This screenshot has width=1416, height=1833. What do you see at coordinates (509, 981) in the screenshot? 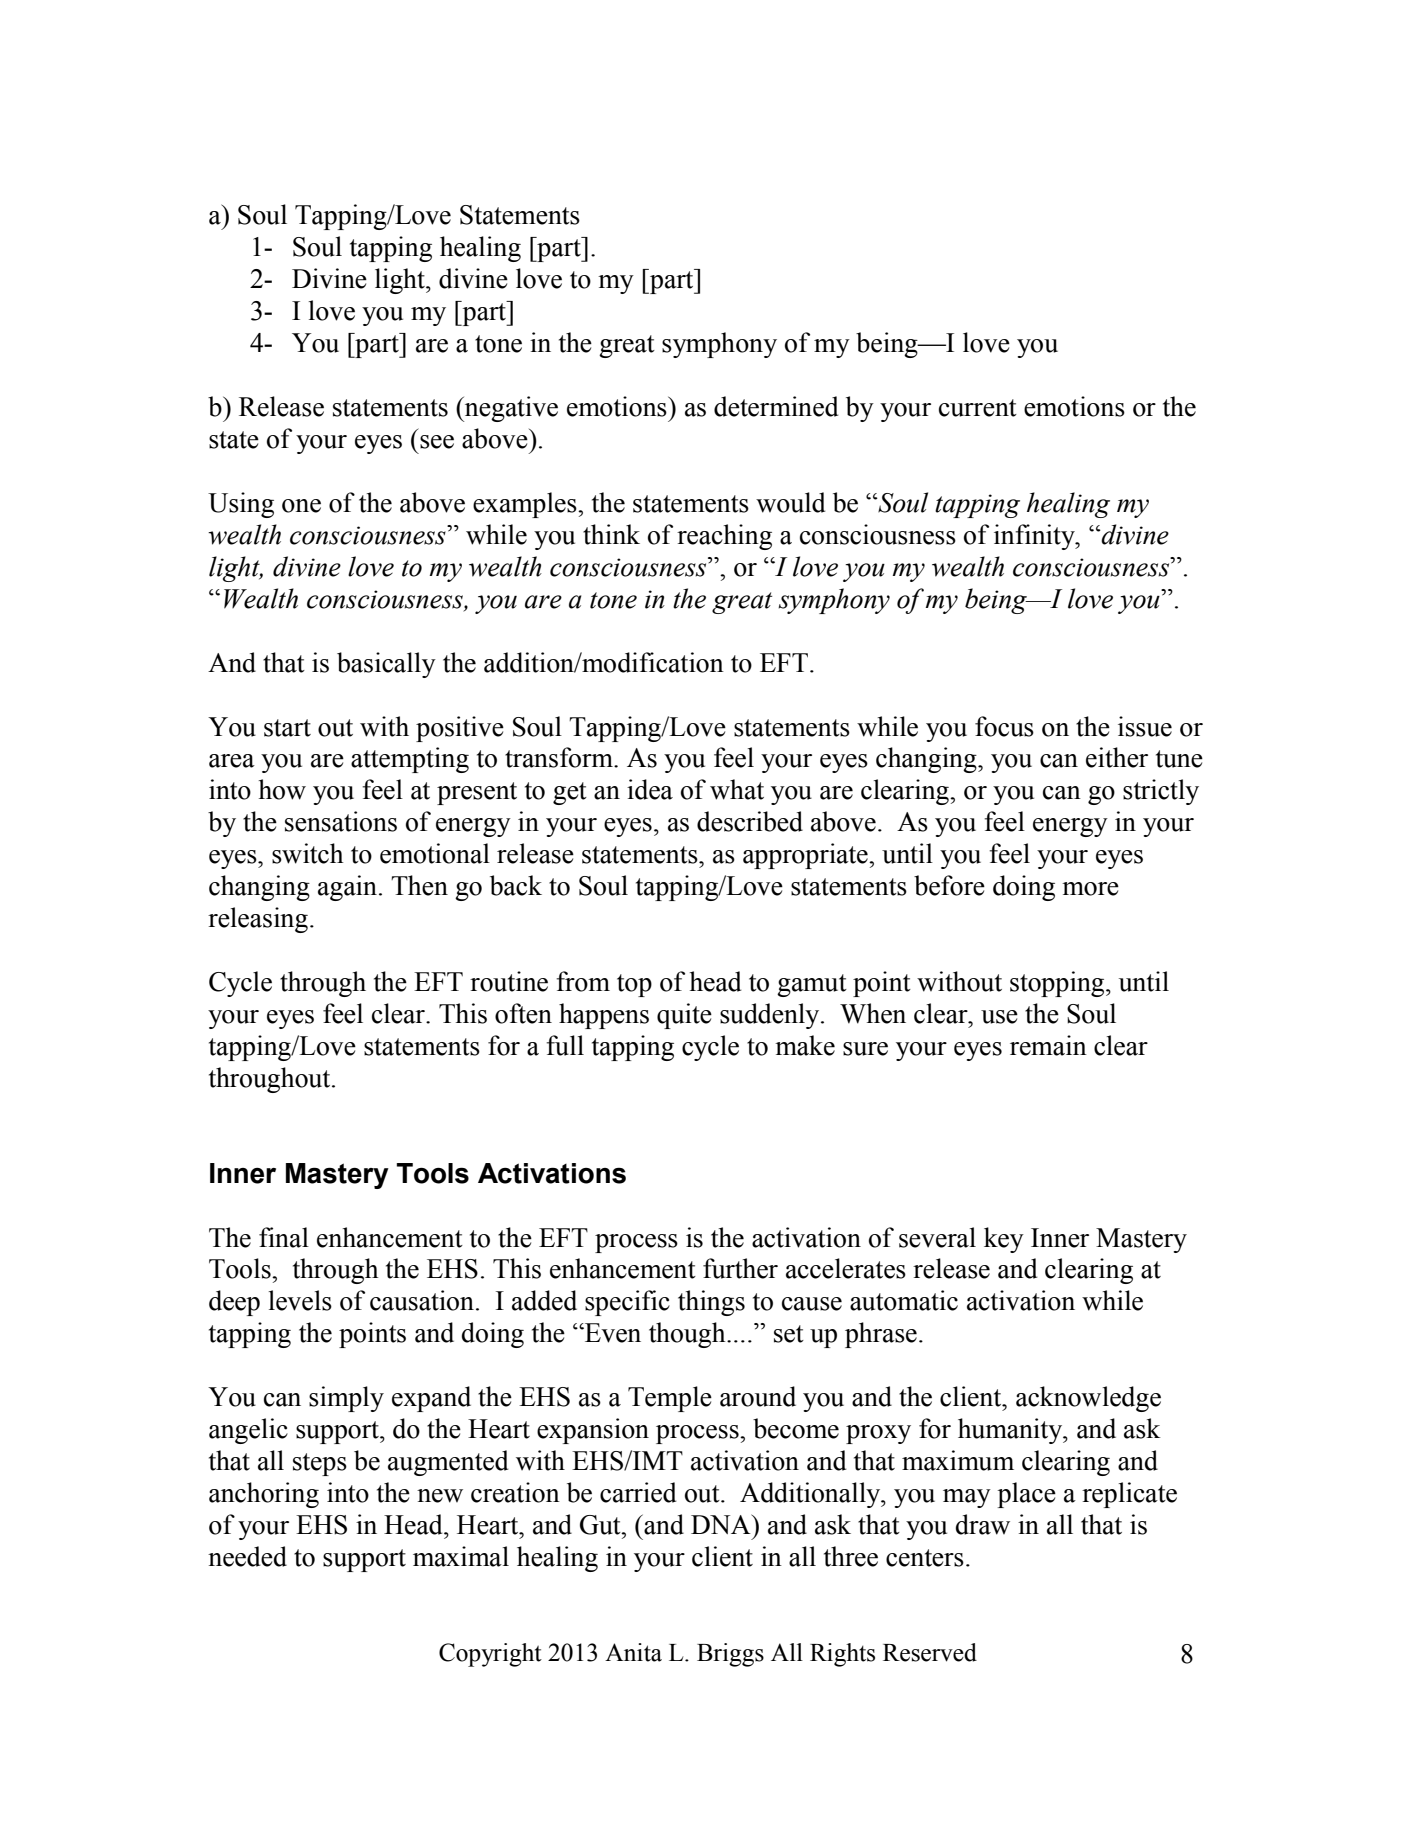
I see `routine` at bounding box center [509, 981].
